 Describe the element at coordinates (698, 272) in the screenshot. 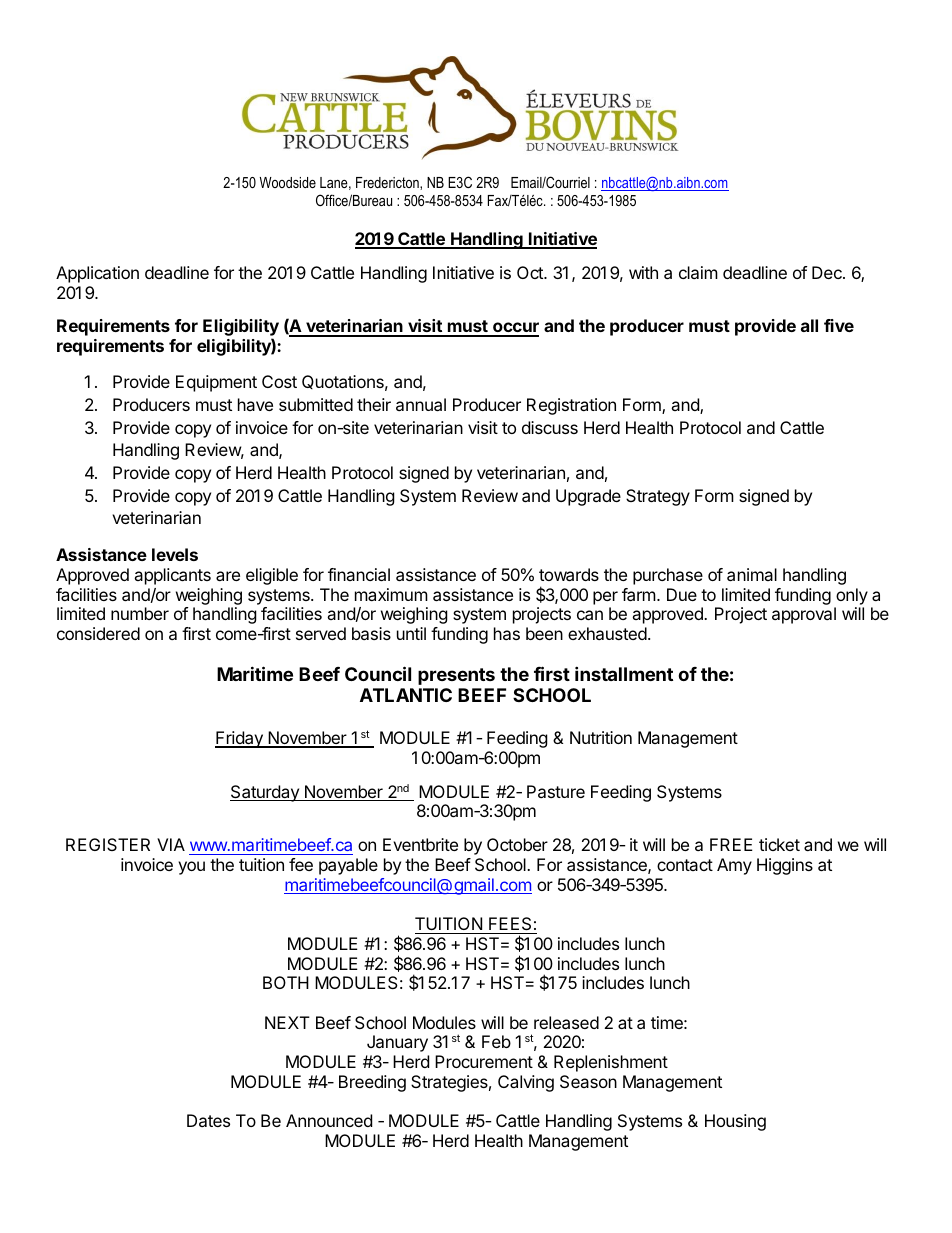

I see `claim` at that location.
